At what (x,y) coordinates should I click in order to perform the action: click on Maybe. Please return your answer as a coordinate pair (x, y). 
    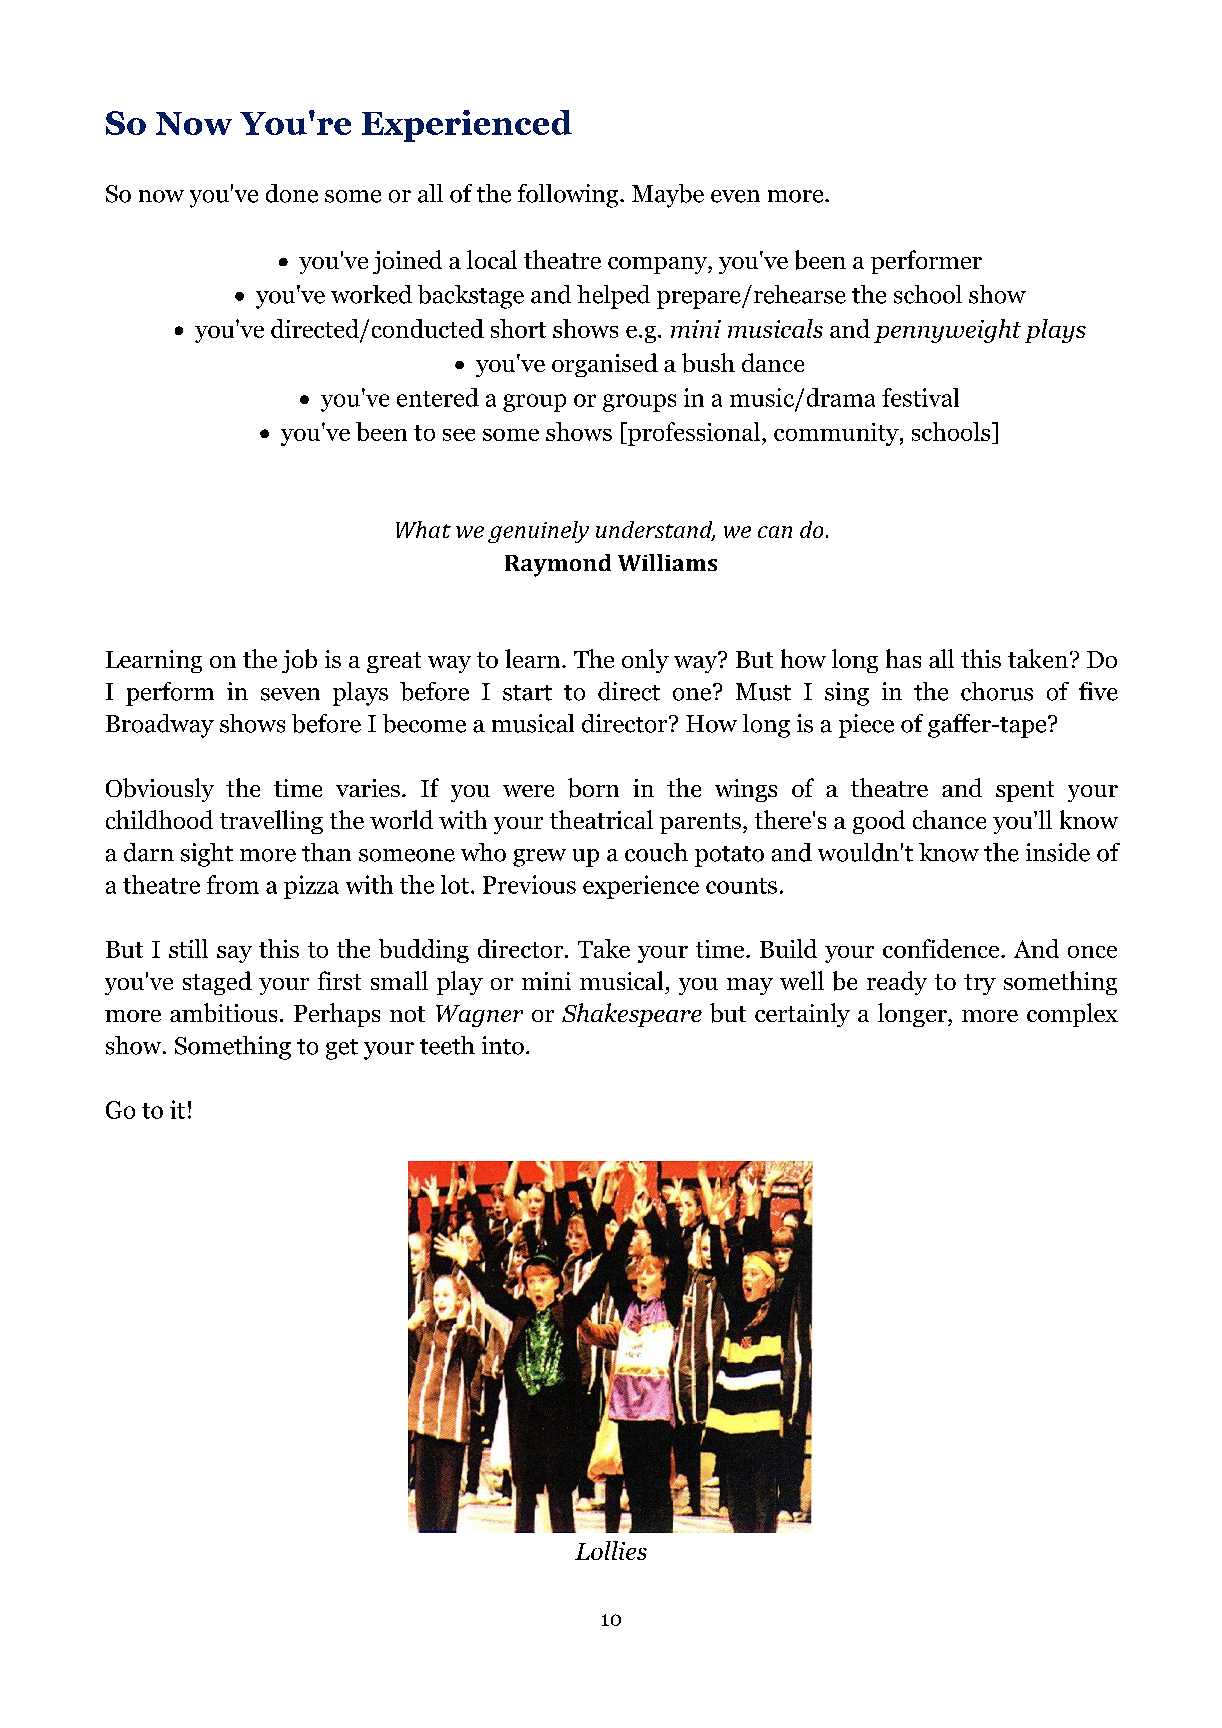
    Looking at the image, I should click on (668, 196).
